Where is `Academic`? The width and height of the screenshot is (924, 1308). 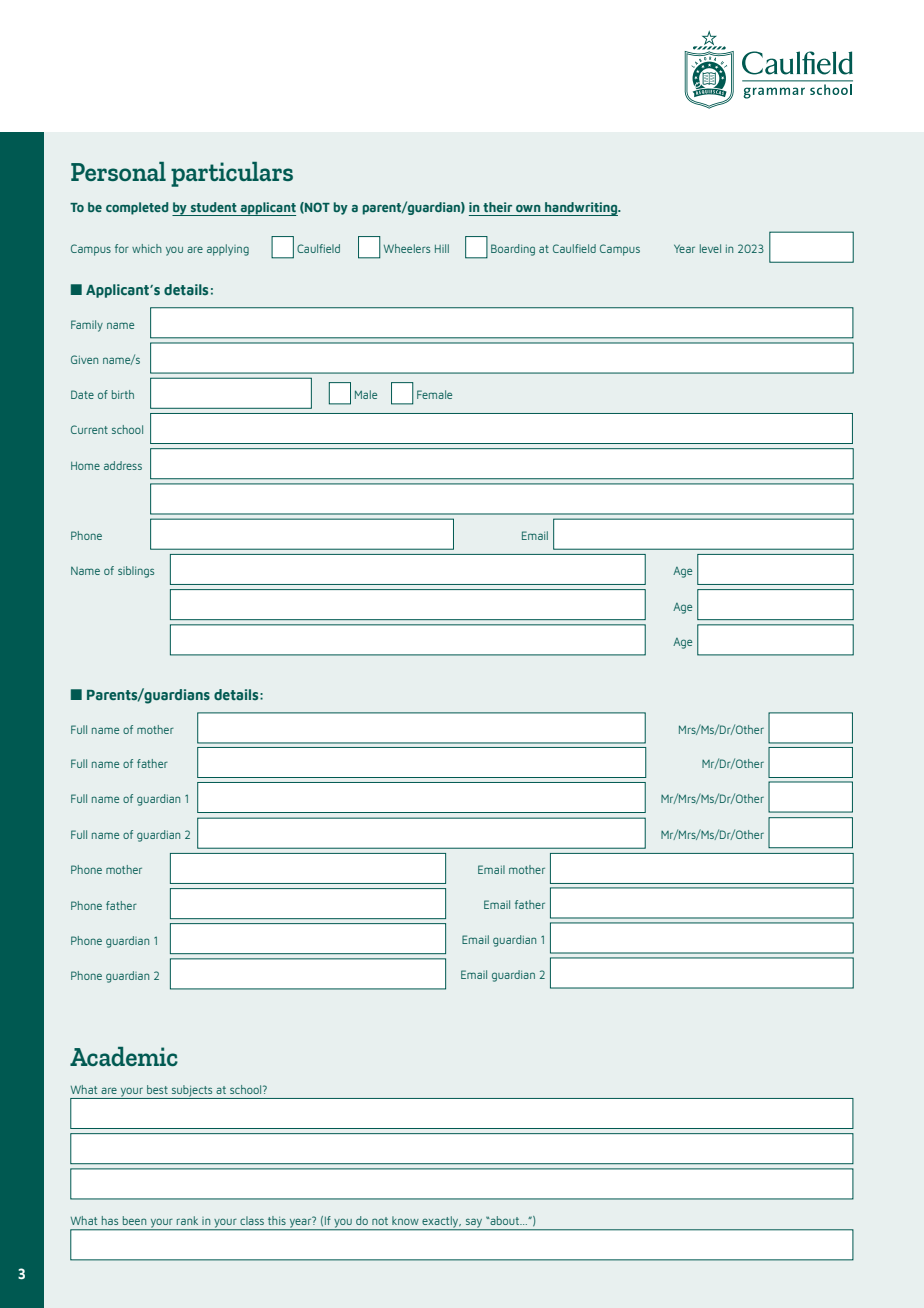
Academic is located at coordinates (124, 1056).
